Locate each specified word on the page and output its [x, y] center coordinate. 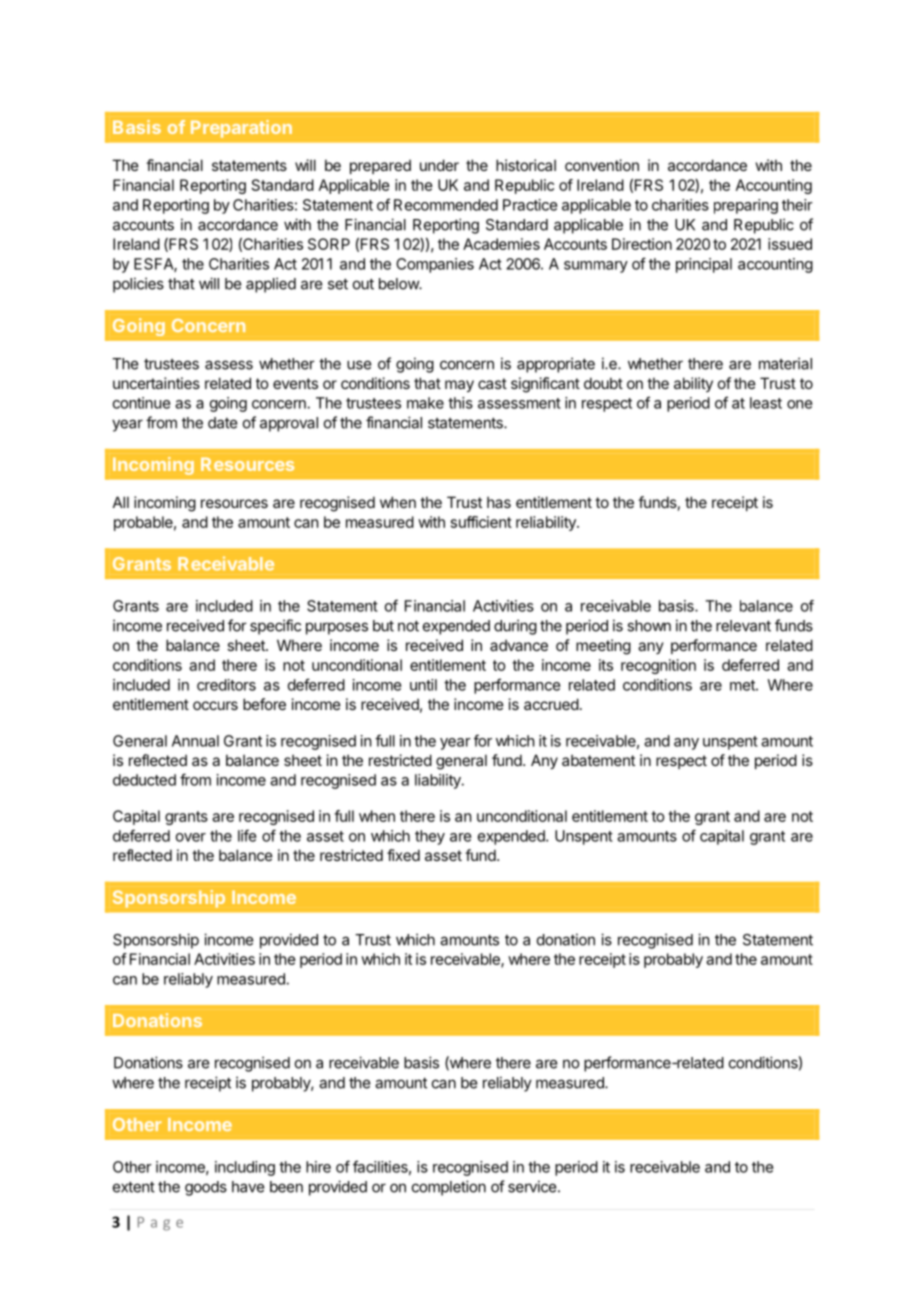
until [423, 685]
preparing [746, 206]
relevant [743, 626]
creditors [226, 685]
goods [206, 1188]
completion [449, 1188]
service [533, 1186]
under [439, 165]
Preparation [241, 129]
